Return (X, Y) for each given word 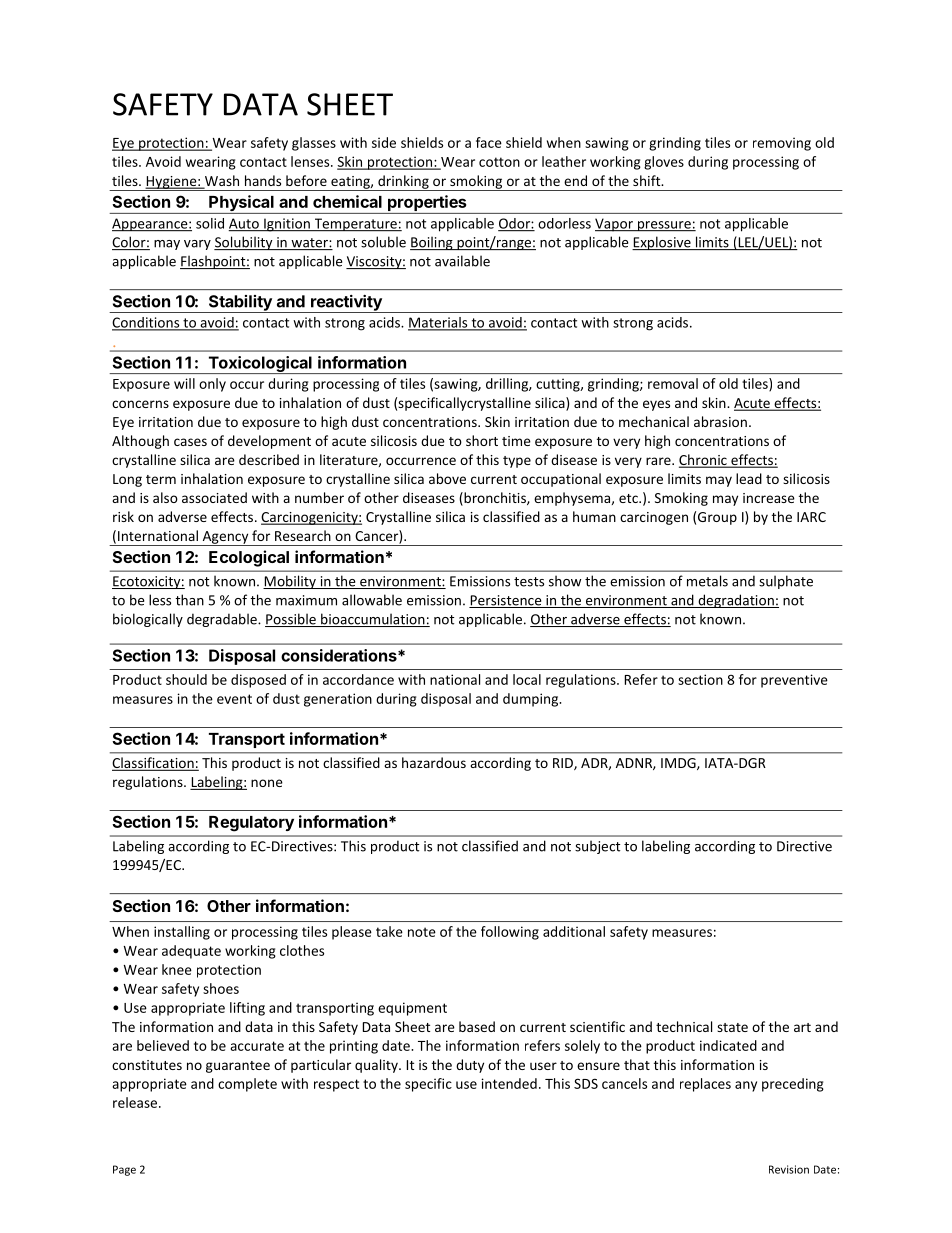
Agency (225, 538)
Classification (154, 764)
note (422, 932)
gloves (664, 163)
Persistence (506, 601)
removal (673, 383)
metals (707, 581)
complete (247, 1085)
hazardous (434, 762)
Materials (439, 323)
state (732, 1027)
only (212, 385)
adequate (191, 952)
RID (564, 764)
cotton (499, 162)
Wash (221, 181)
